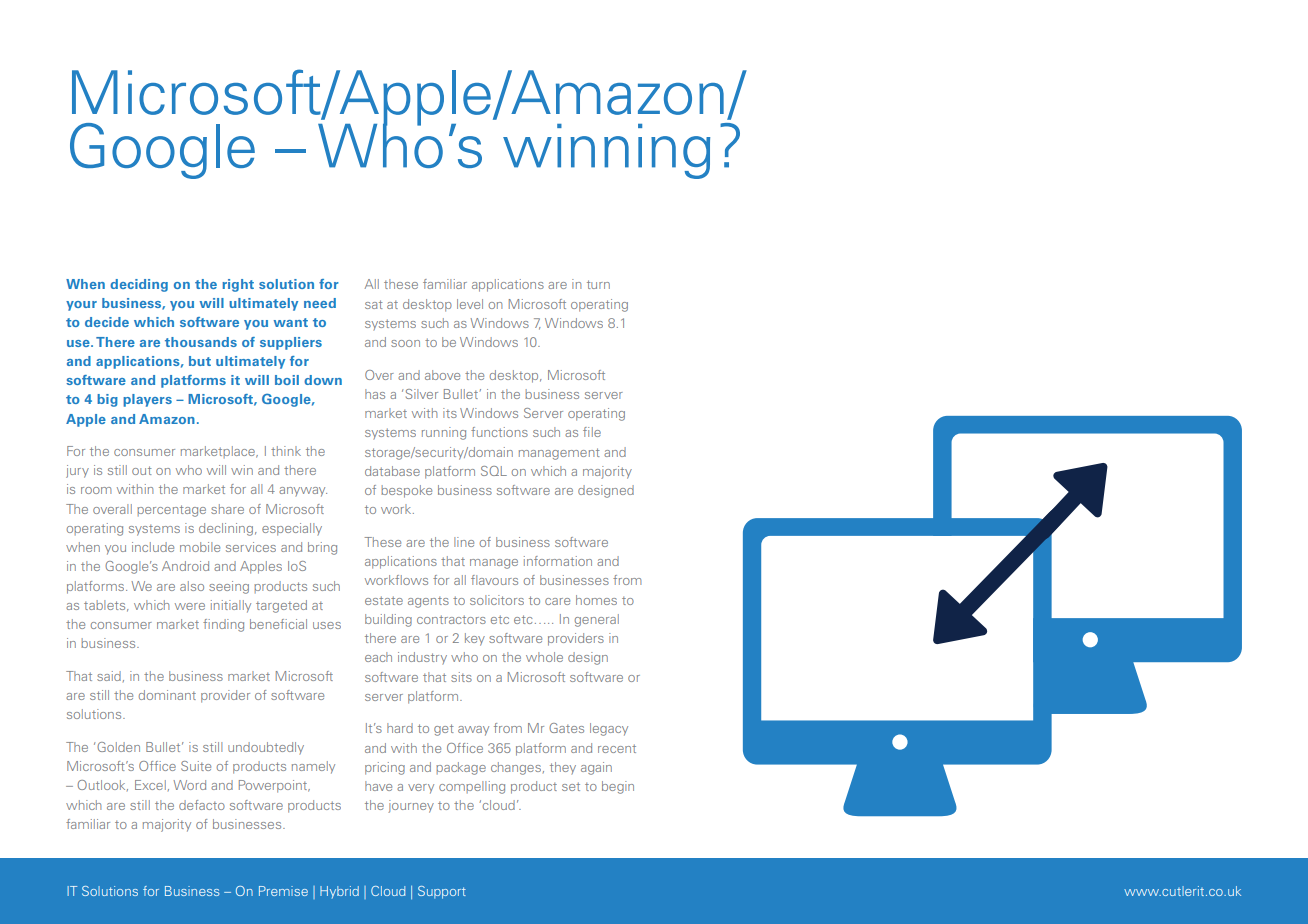 The width and height of the document is (1308, 924). Describe the element at coordinates (327, 625) in the document. I see `uses` at that location.
